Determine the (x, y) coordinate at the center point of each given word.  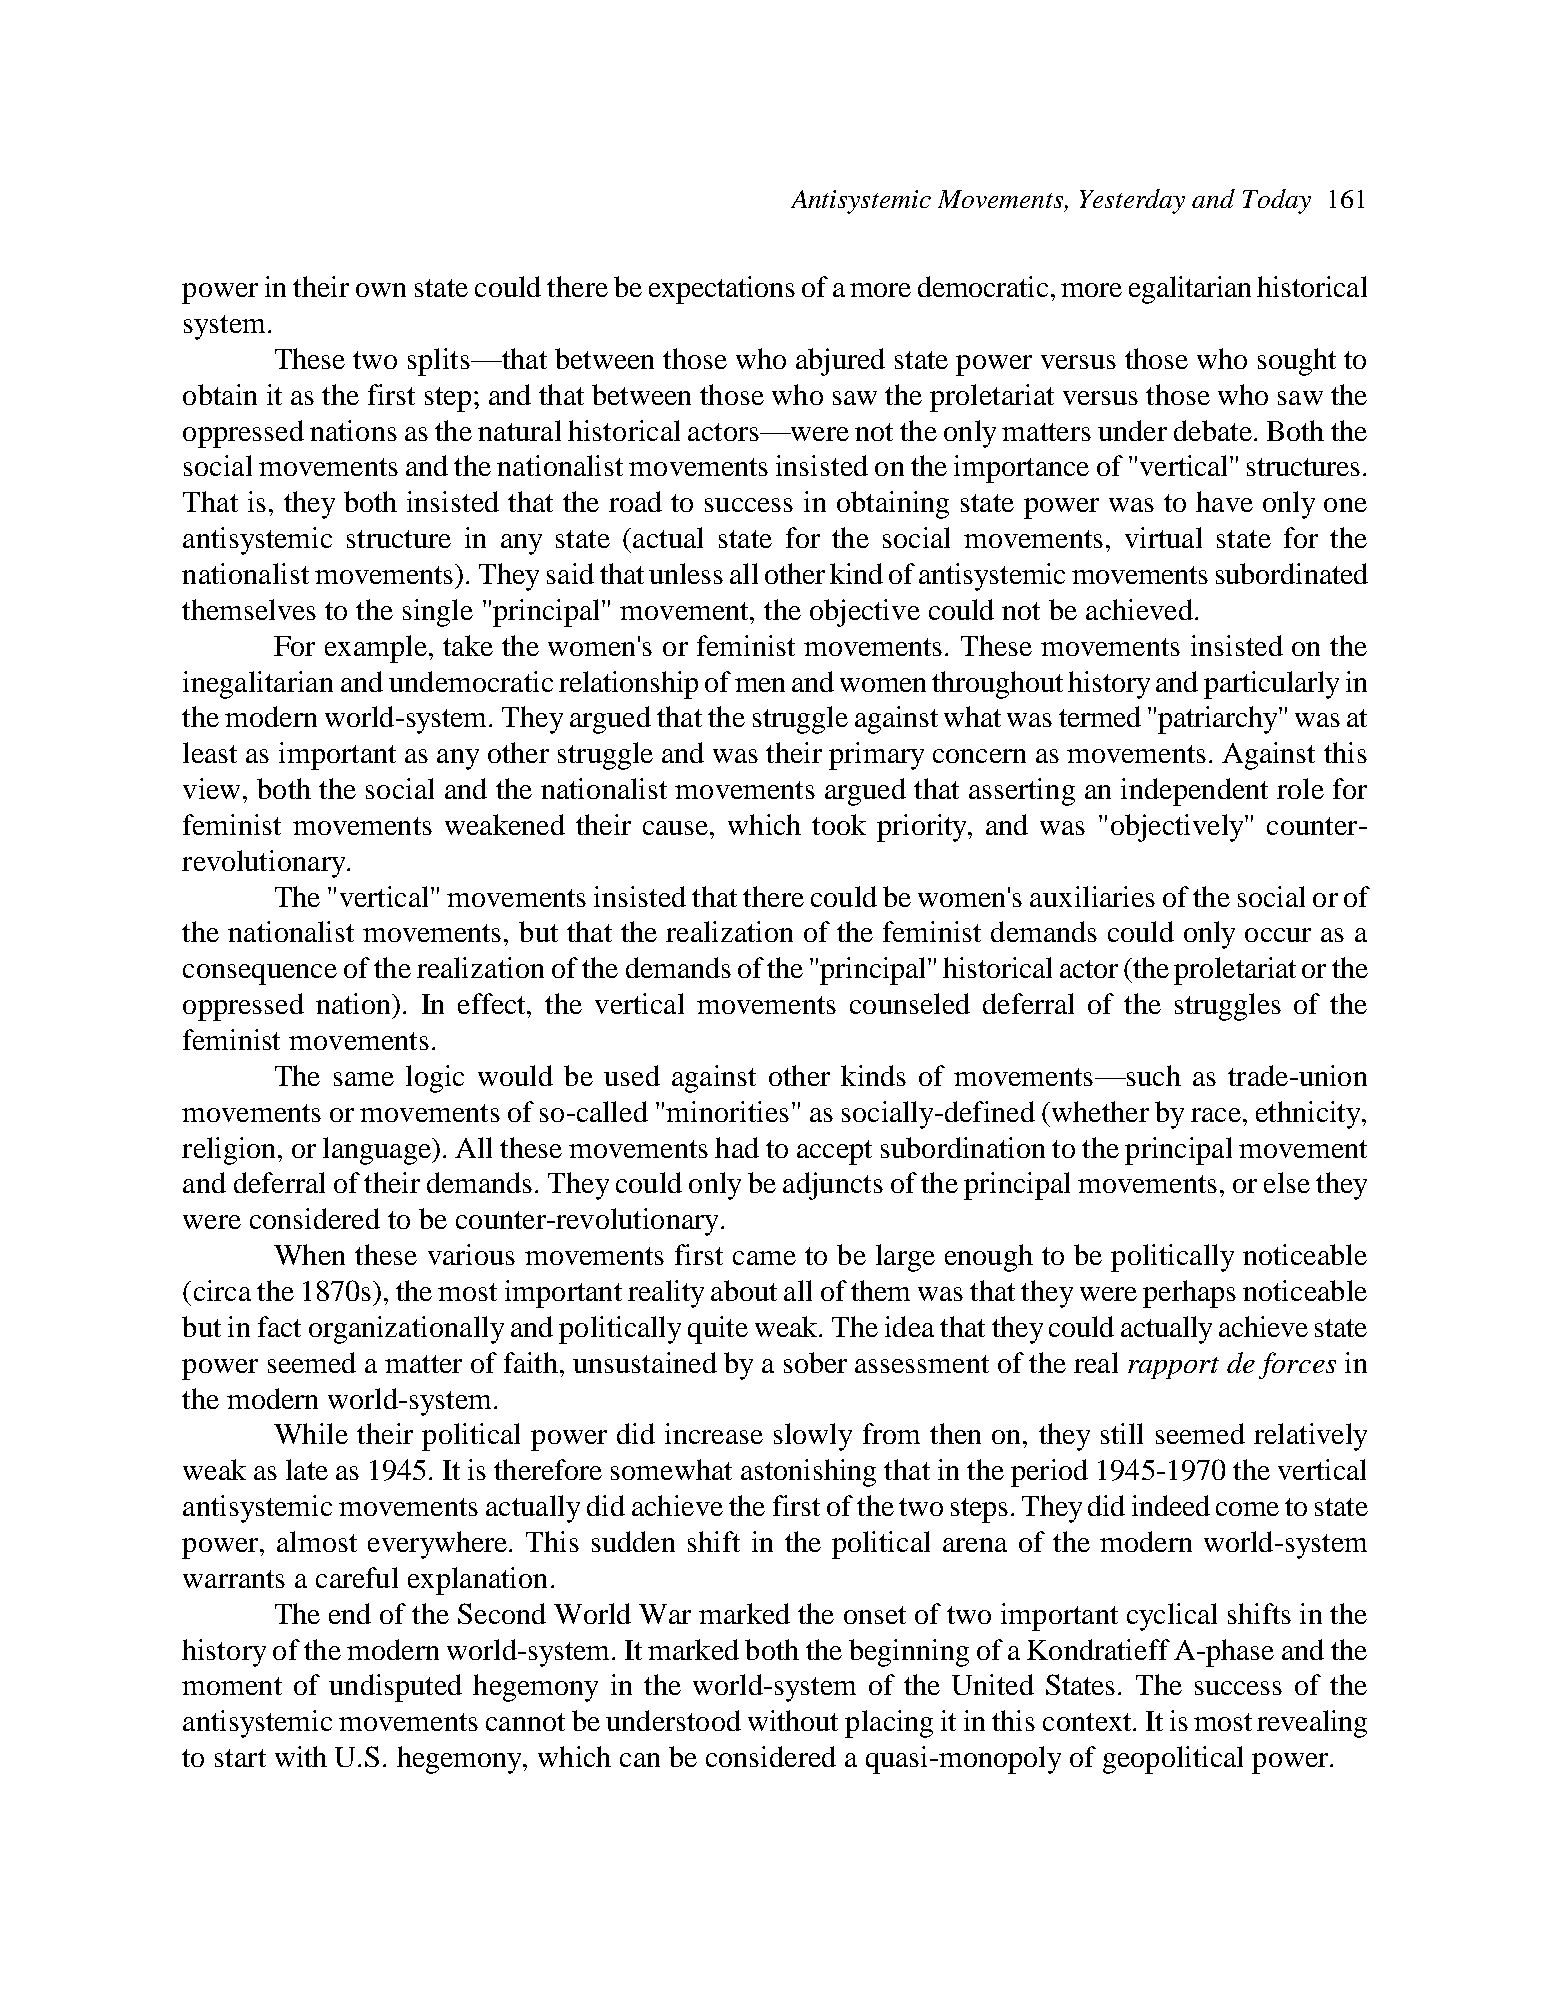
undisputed (395, 1688)
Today (1277, 201)
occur (1278, 935)
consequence (260, 974)
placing (889, 1724)
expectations (722, 290)
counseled (910, 1003)
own (381, 290)
